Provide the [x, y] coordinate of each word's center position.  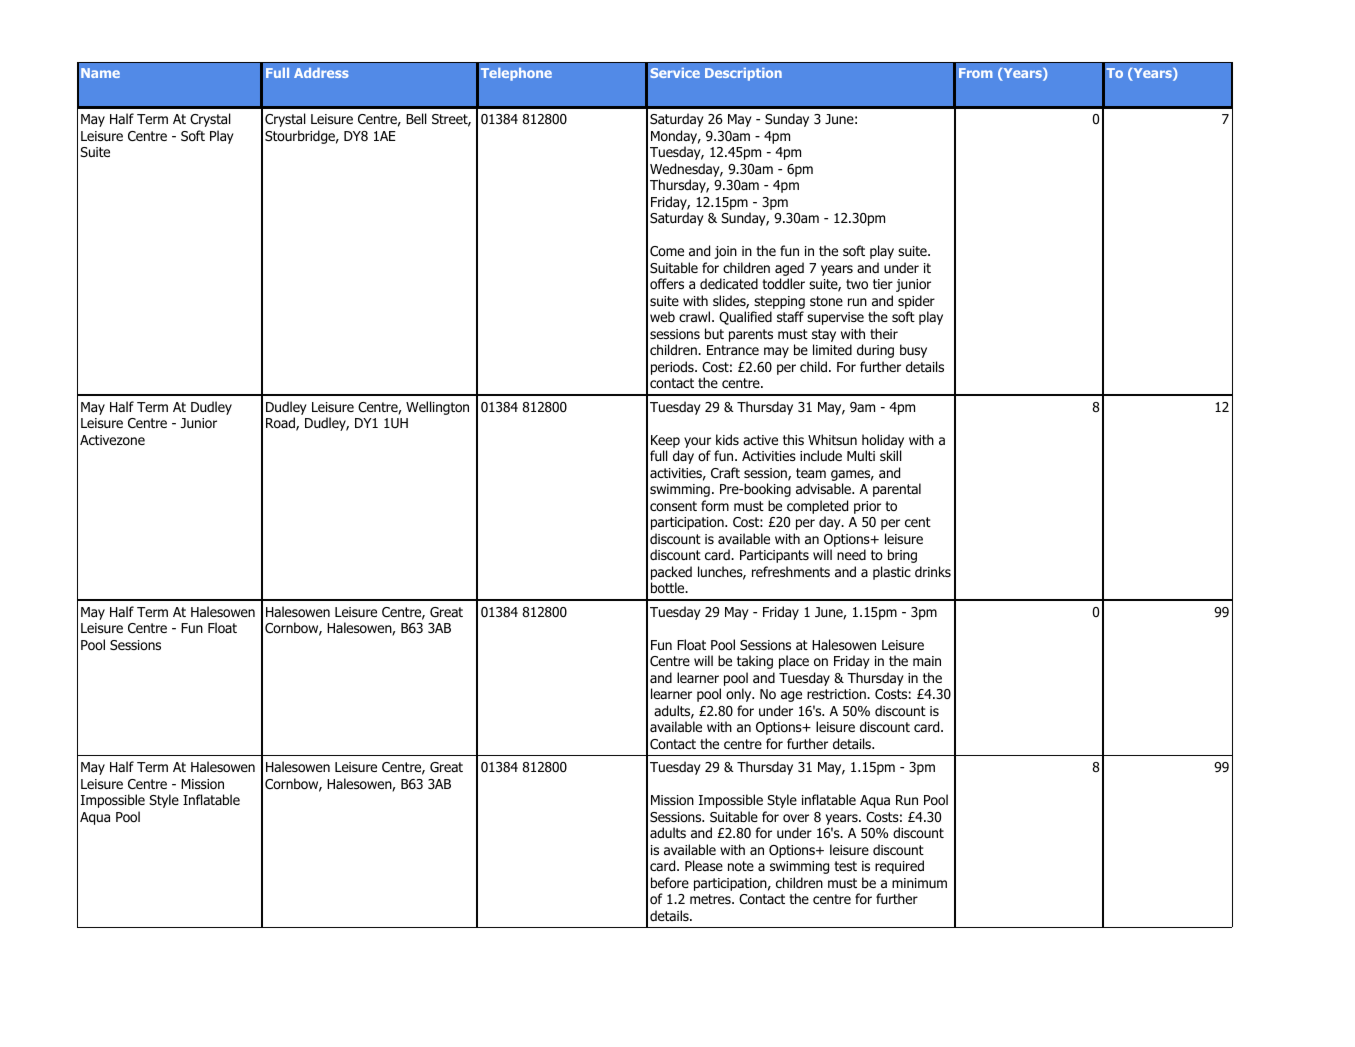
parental [897, 490]
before [670, 882]
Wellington [437, 408]
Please [704, 865]
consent [673, 506]
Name [100, 73]
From [976, 73]
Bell [416, 118]
